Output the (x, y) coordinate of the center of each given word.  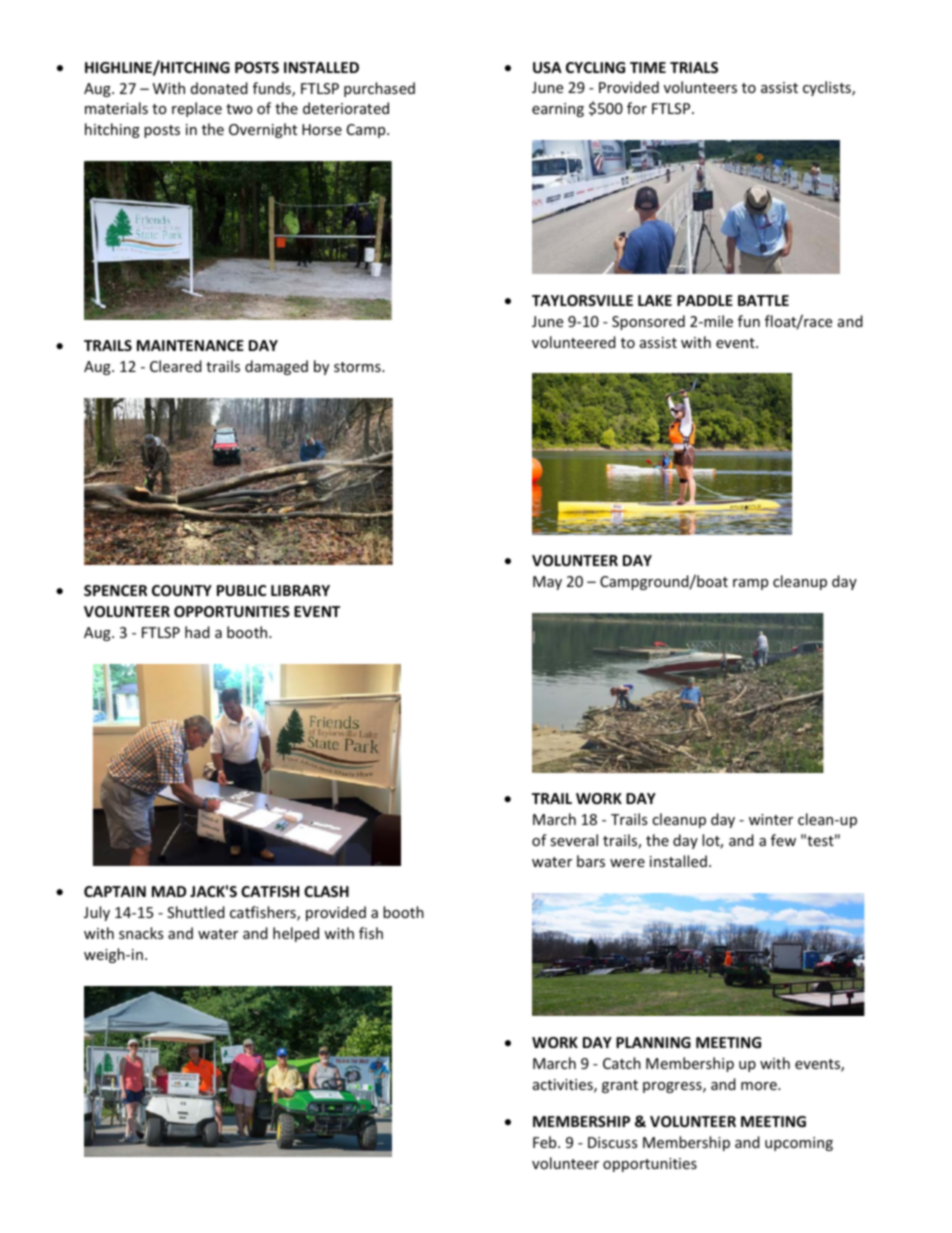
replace (197, 109)
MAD (169, 891)
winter (771, 819)
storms (358, 367)
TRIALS (694, 67)
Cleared (176, 366)
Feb (546, 1142)
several (574, 840)
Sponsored (648, 322)
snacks (141, 933)
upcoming (799, 1144)
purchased (379, 89)
